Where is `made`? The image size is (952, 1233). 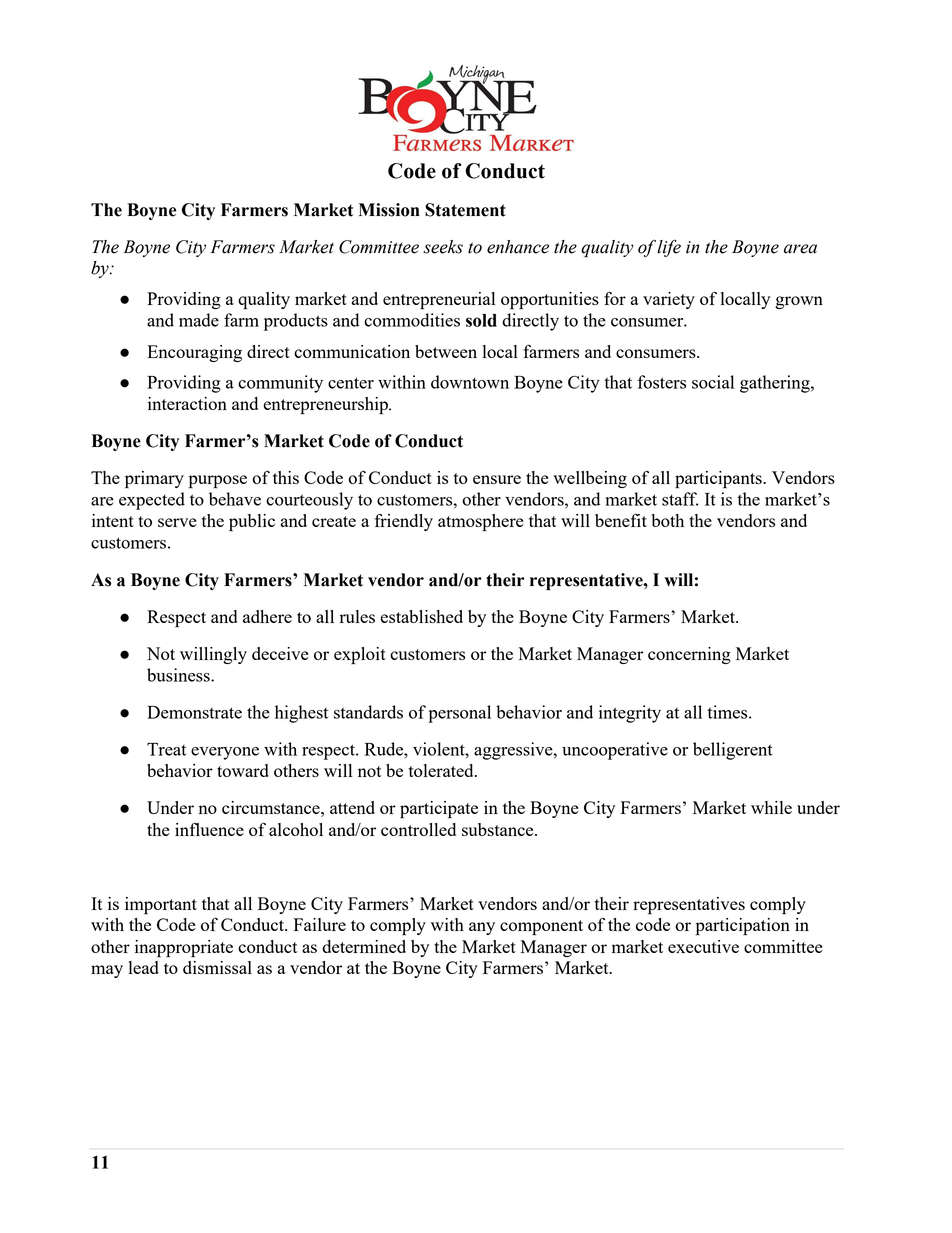
made is located at coordinates (199, 320).
